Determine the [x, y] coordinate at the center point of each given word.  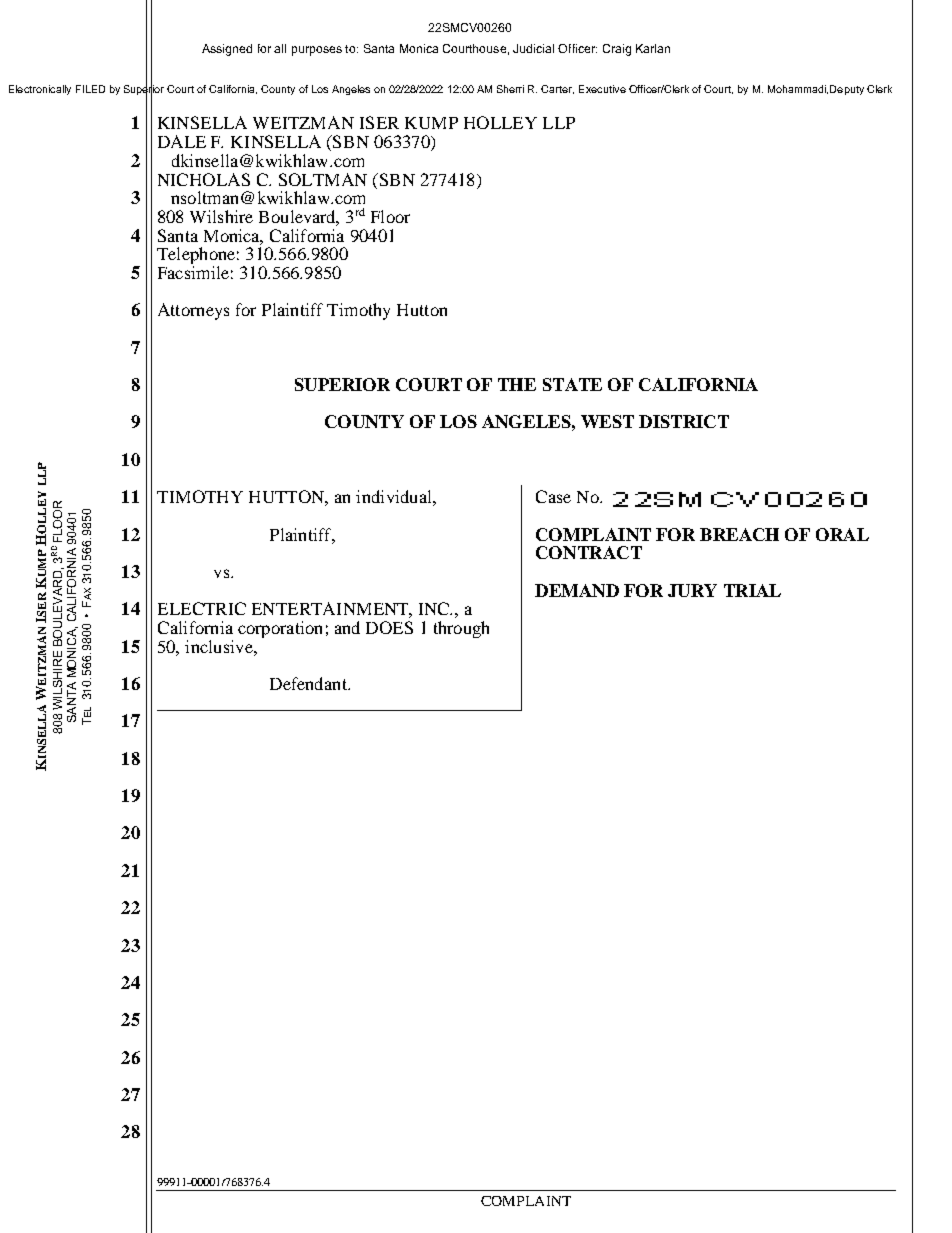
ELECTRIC [202, 608]
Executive [602, 89]
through [461, 629]
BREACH [739, 534]
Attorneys [193, 311]
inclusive [220, 646]
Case [553, 496]
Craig [617, 50]
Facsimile [193, 272]
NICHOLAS [204, 179]
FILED [90, 89]
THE [517, 384]
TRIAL [752, 590]
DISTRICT [684, 421]
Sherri [510, 89]
